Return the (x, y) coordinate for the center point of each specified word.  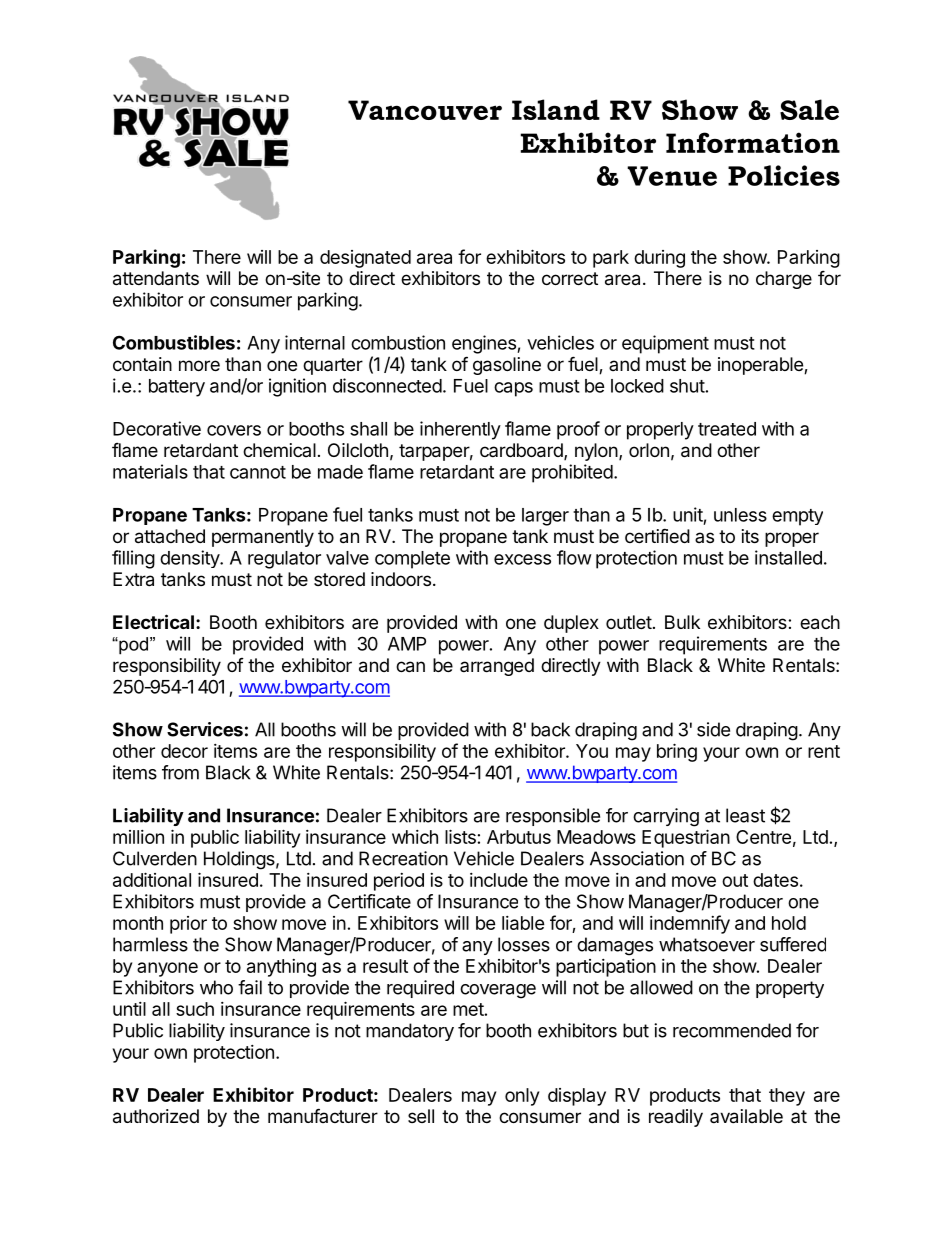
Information (753, 142)
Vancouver (425, 110)
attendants (156, 278)
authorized (156, 1116)
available (746, 1116)
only (522, 1097)
